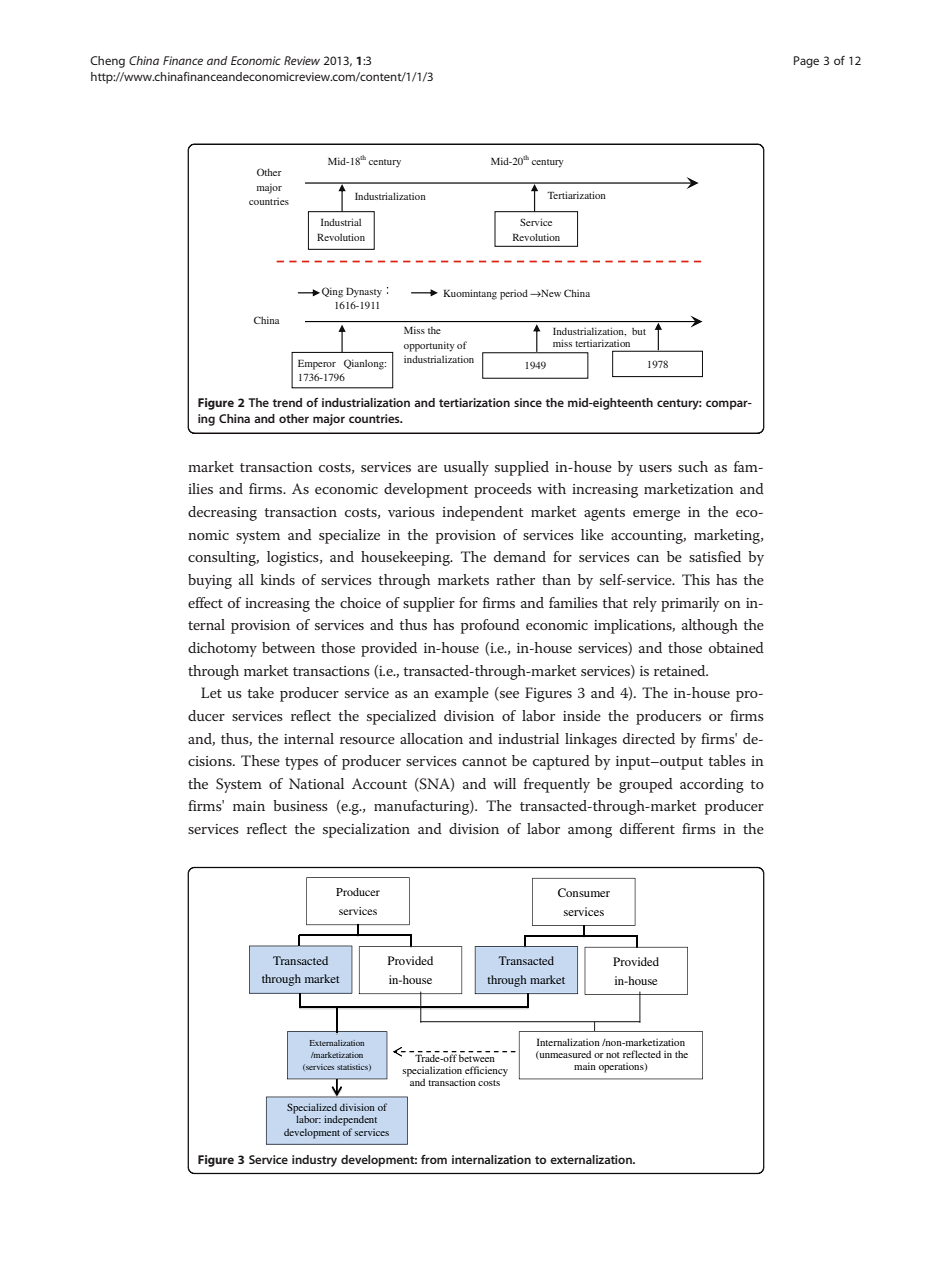 The width and height of the screenshot is (952, 1270). Describe the element at coordinates (710, 626) in the screenshot. I see `although` at that location.
